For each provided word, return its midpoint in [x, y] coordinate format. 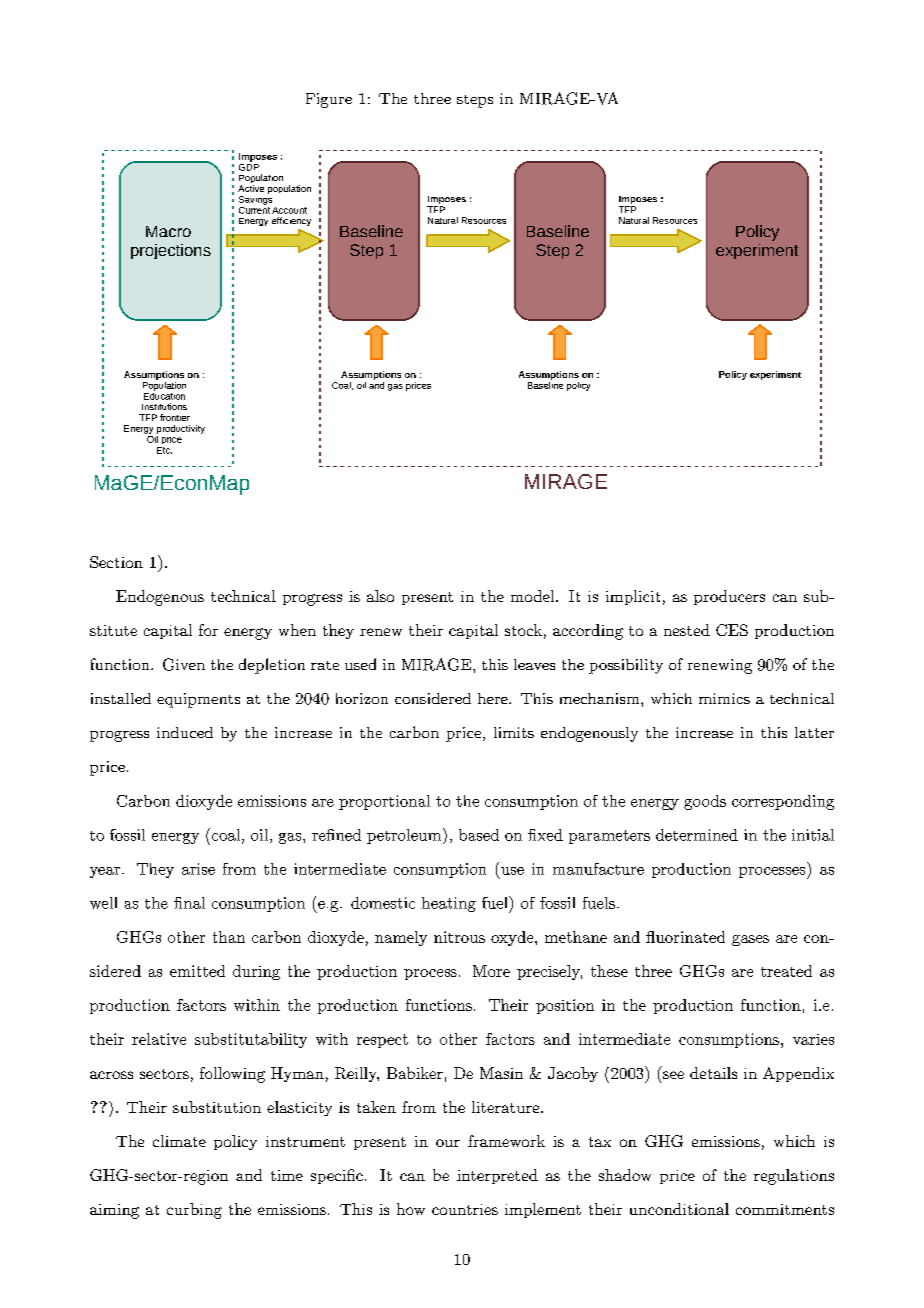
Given [184, 664]
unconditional [679, 1209]
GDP [249, 166]
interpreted [497, 1176]
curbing [194, 1211]
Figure [329, 100]
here [494, 698]
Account [289, 210]
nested [687, 630]
